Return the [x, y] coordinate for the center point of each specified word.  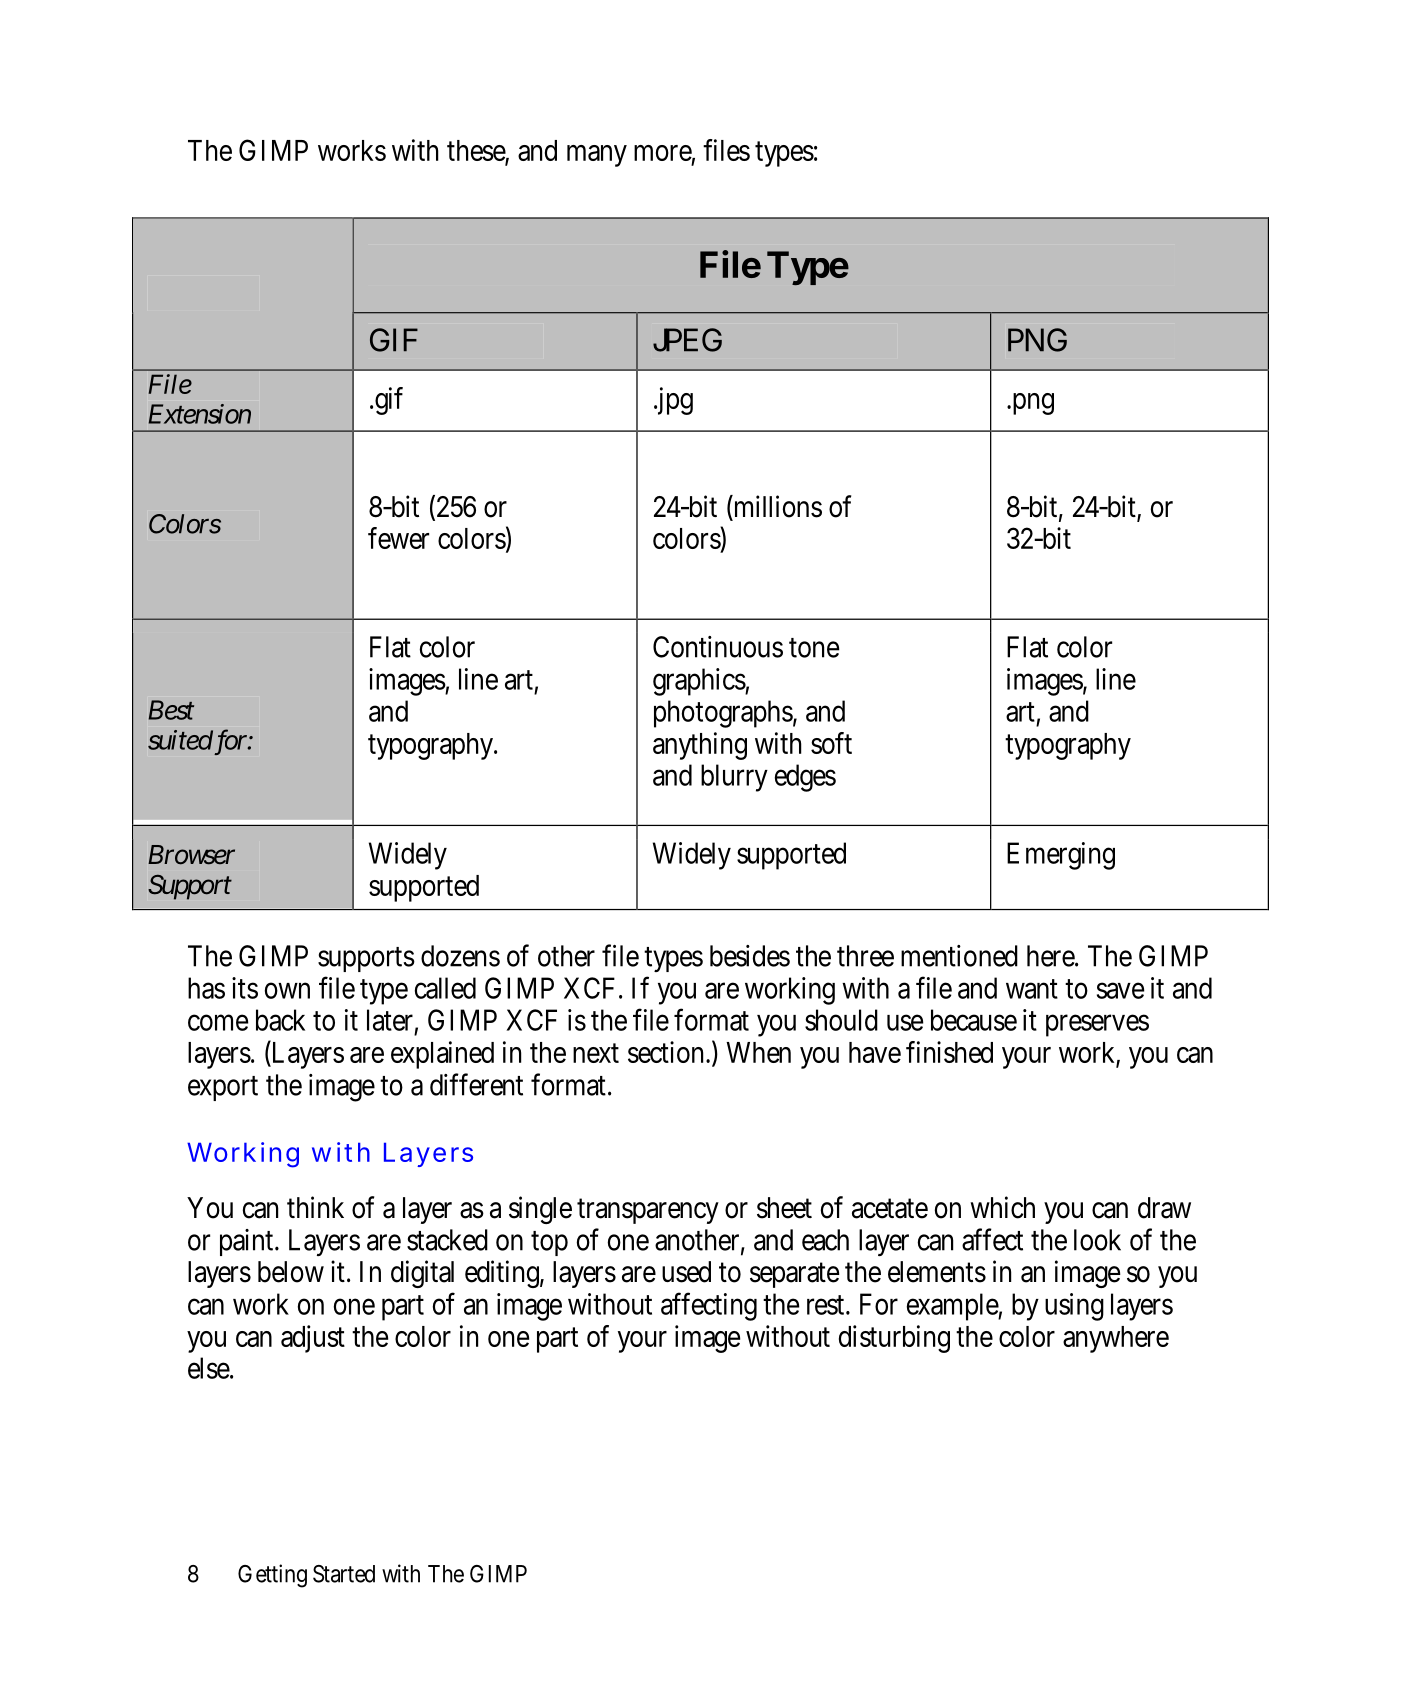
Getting [272, 1576]
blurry [734, 778]
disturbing [894, 1339]
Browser [191, 855]
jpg [673, 401]
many [597, 156]
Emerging [1061, 856]
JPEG [687, 340]
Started [344, 1574]
